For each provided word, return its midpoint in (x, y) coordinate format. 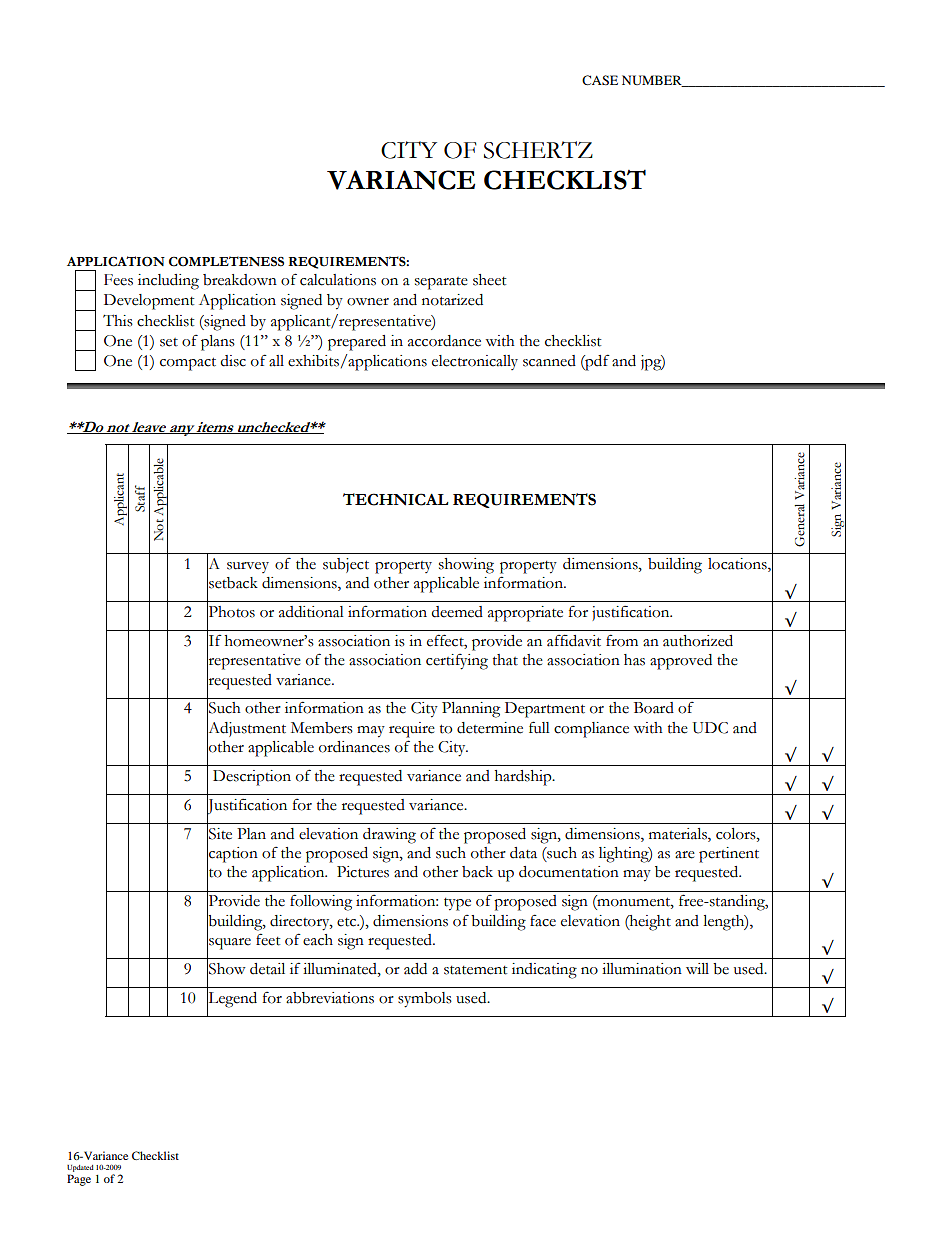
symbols (425, 1000)
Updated (80, 1168)
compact (188, 364)
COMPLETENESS (226, 261)
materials (679, 835)
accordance (444, 341)
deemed (457, 612)
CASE (600, 80)
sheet (489, 280)
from (622, 640)
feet (268, 939)
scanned (549, 361)
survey (248, 567)
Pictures (363, 872)
